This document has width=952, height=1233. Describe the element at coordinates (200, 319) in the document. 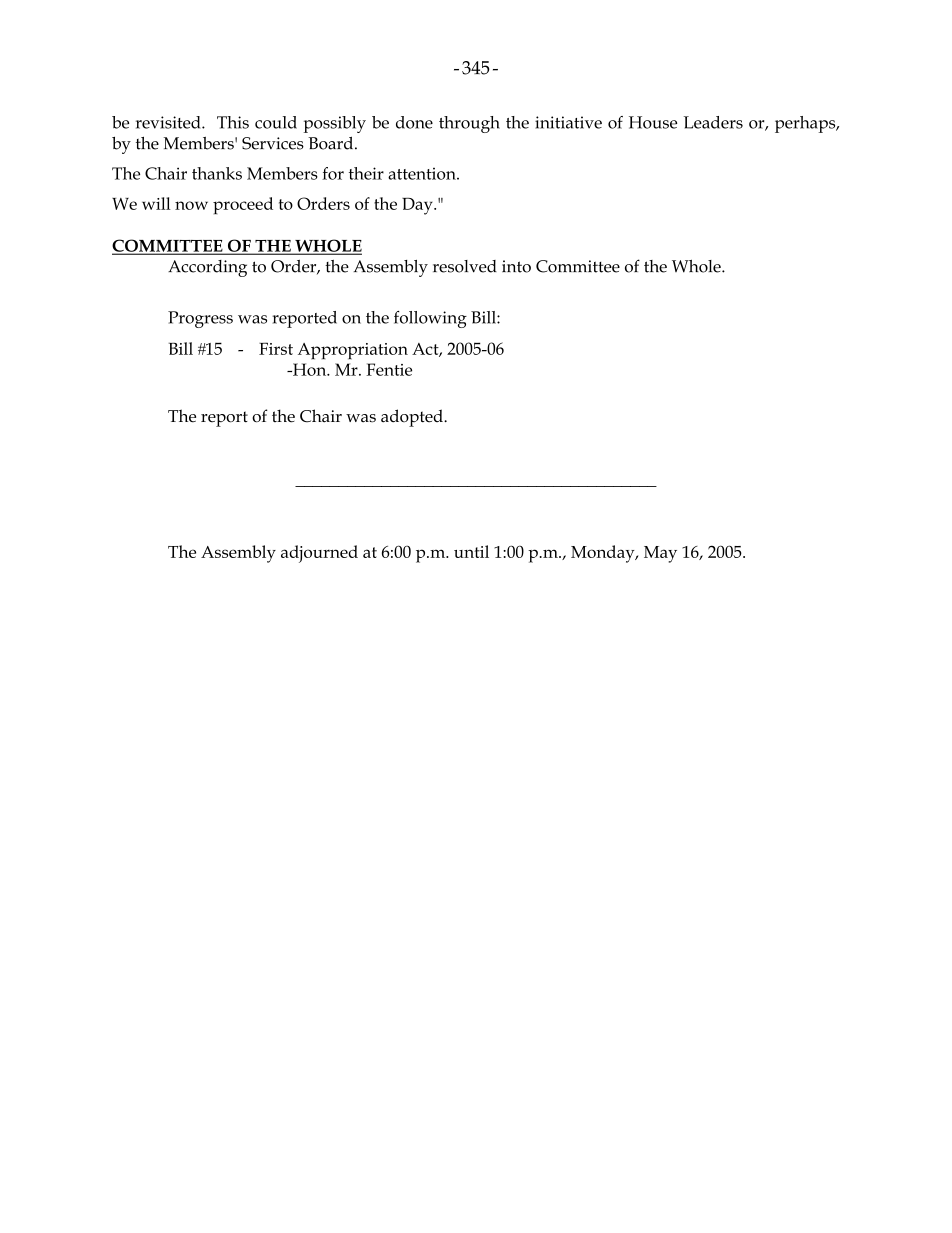

I see `Progress` at that location.
